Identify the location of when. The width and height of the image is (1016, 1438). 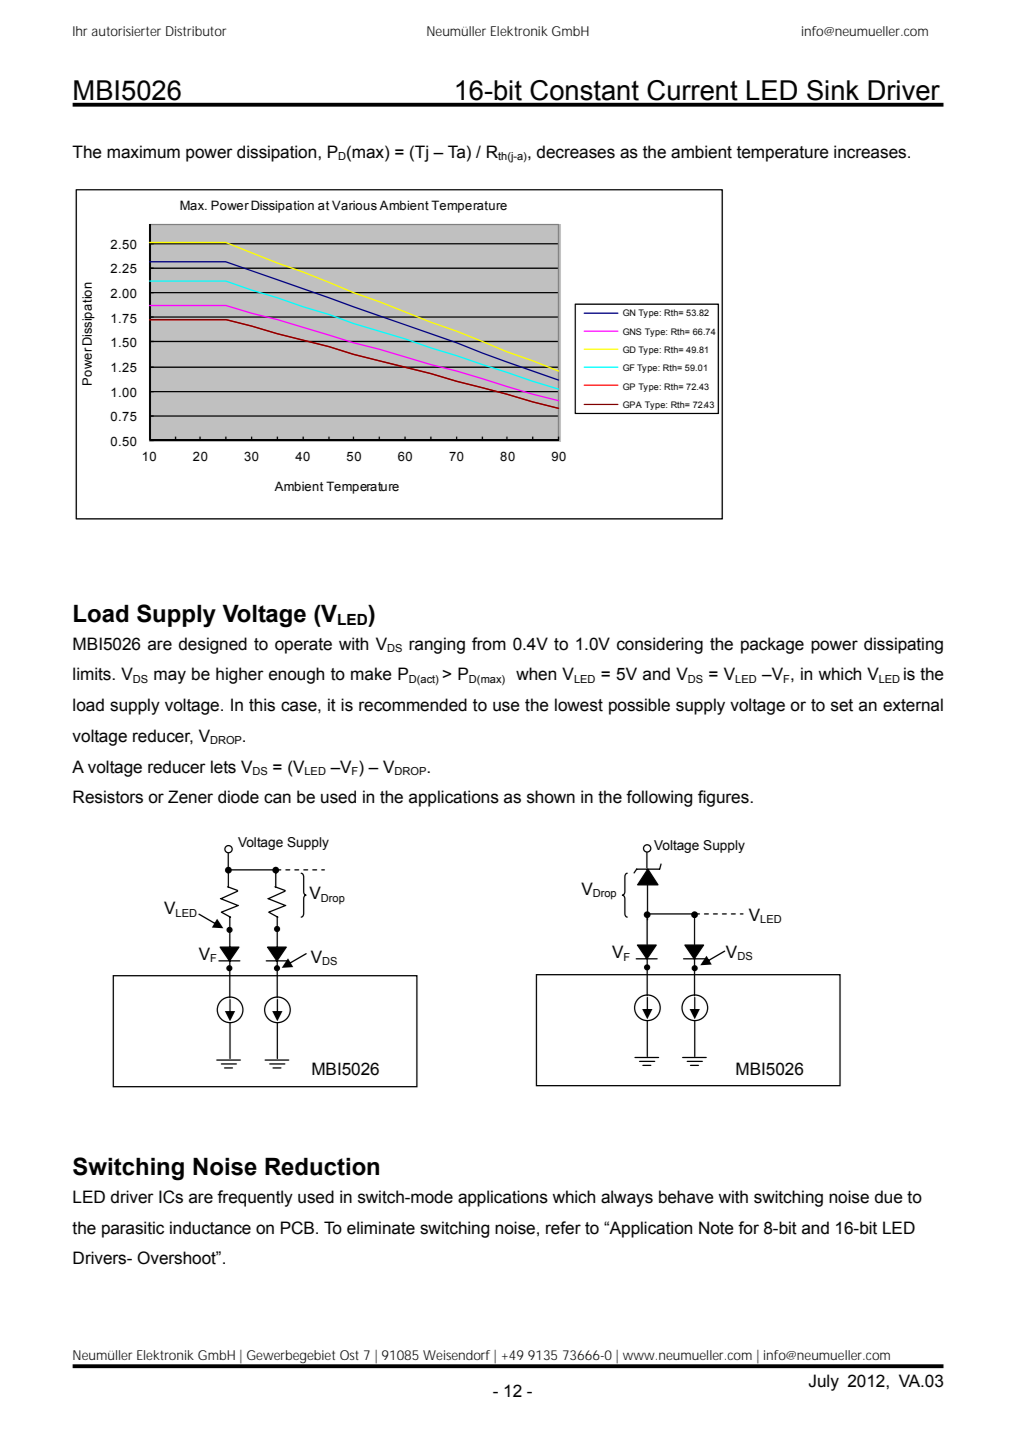
(536, 674).
